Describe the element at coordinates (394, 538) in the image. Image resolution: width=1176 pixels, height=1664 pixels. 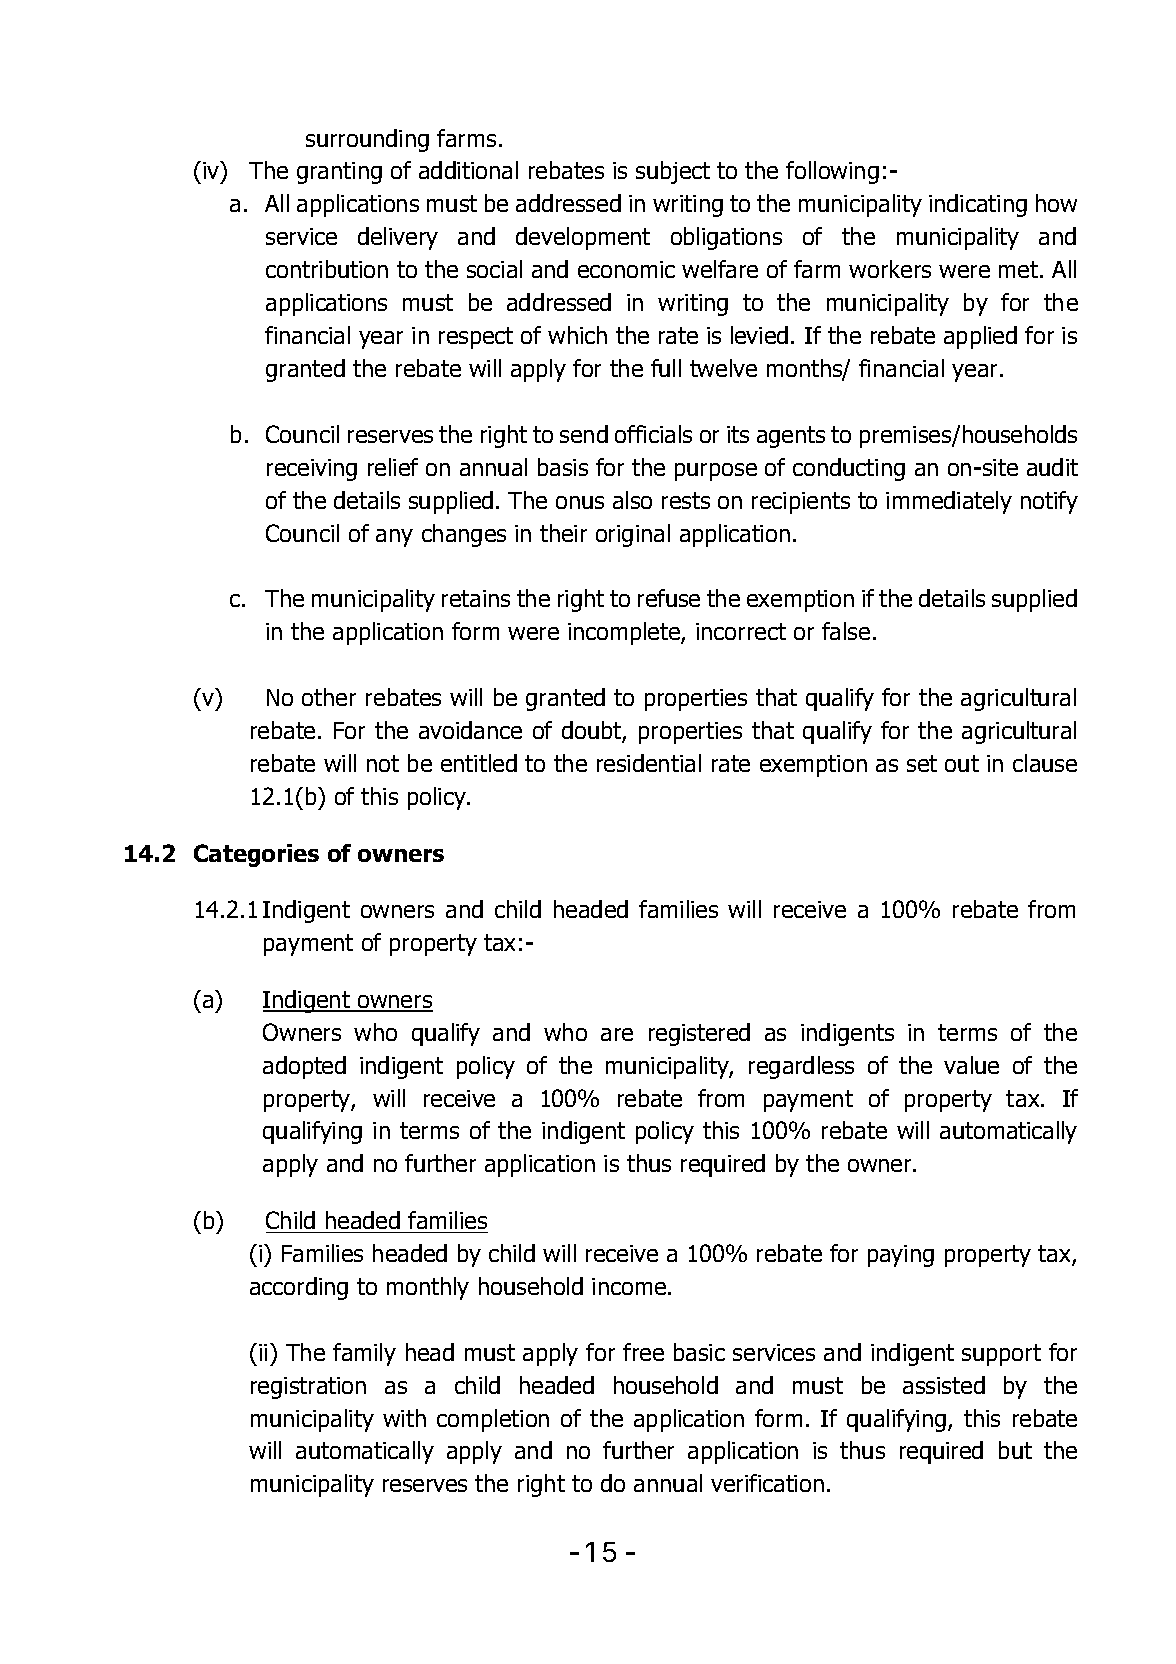
I see `any` at that location.
